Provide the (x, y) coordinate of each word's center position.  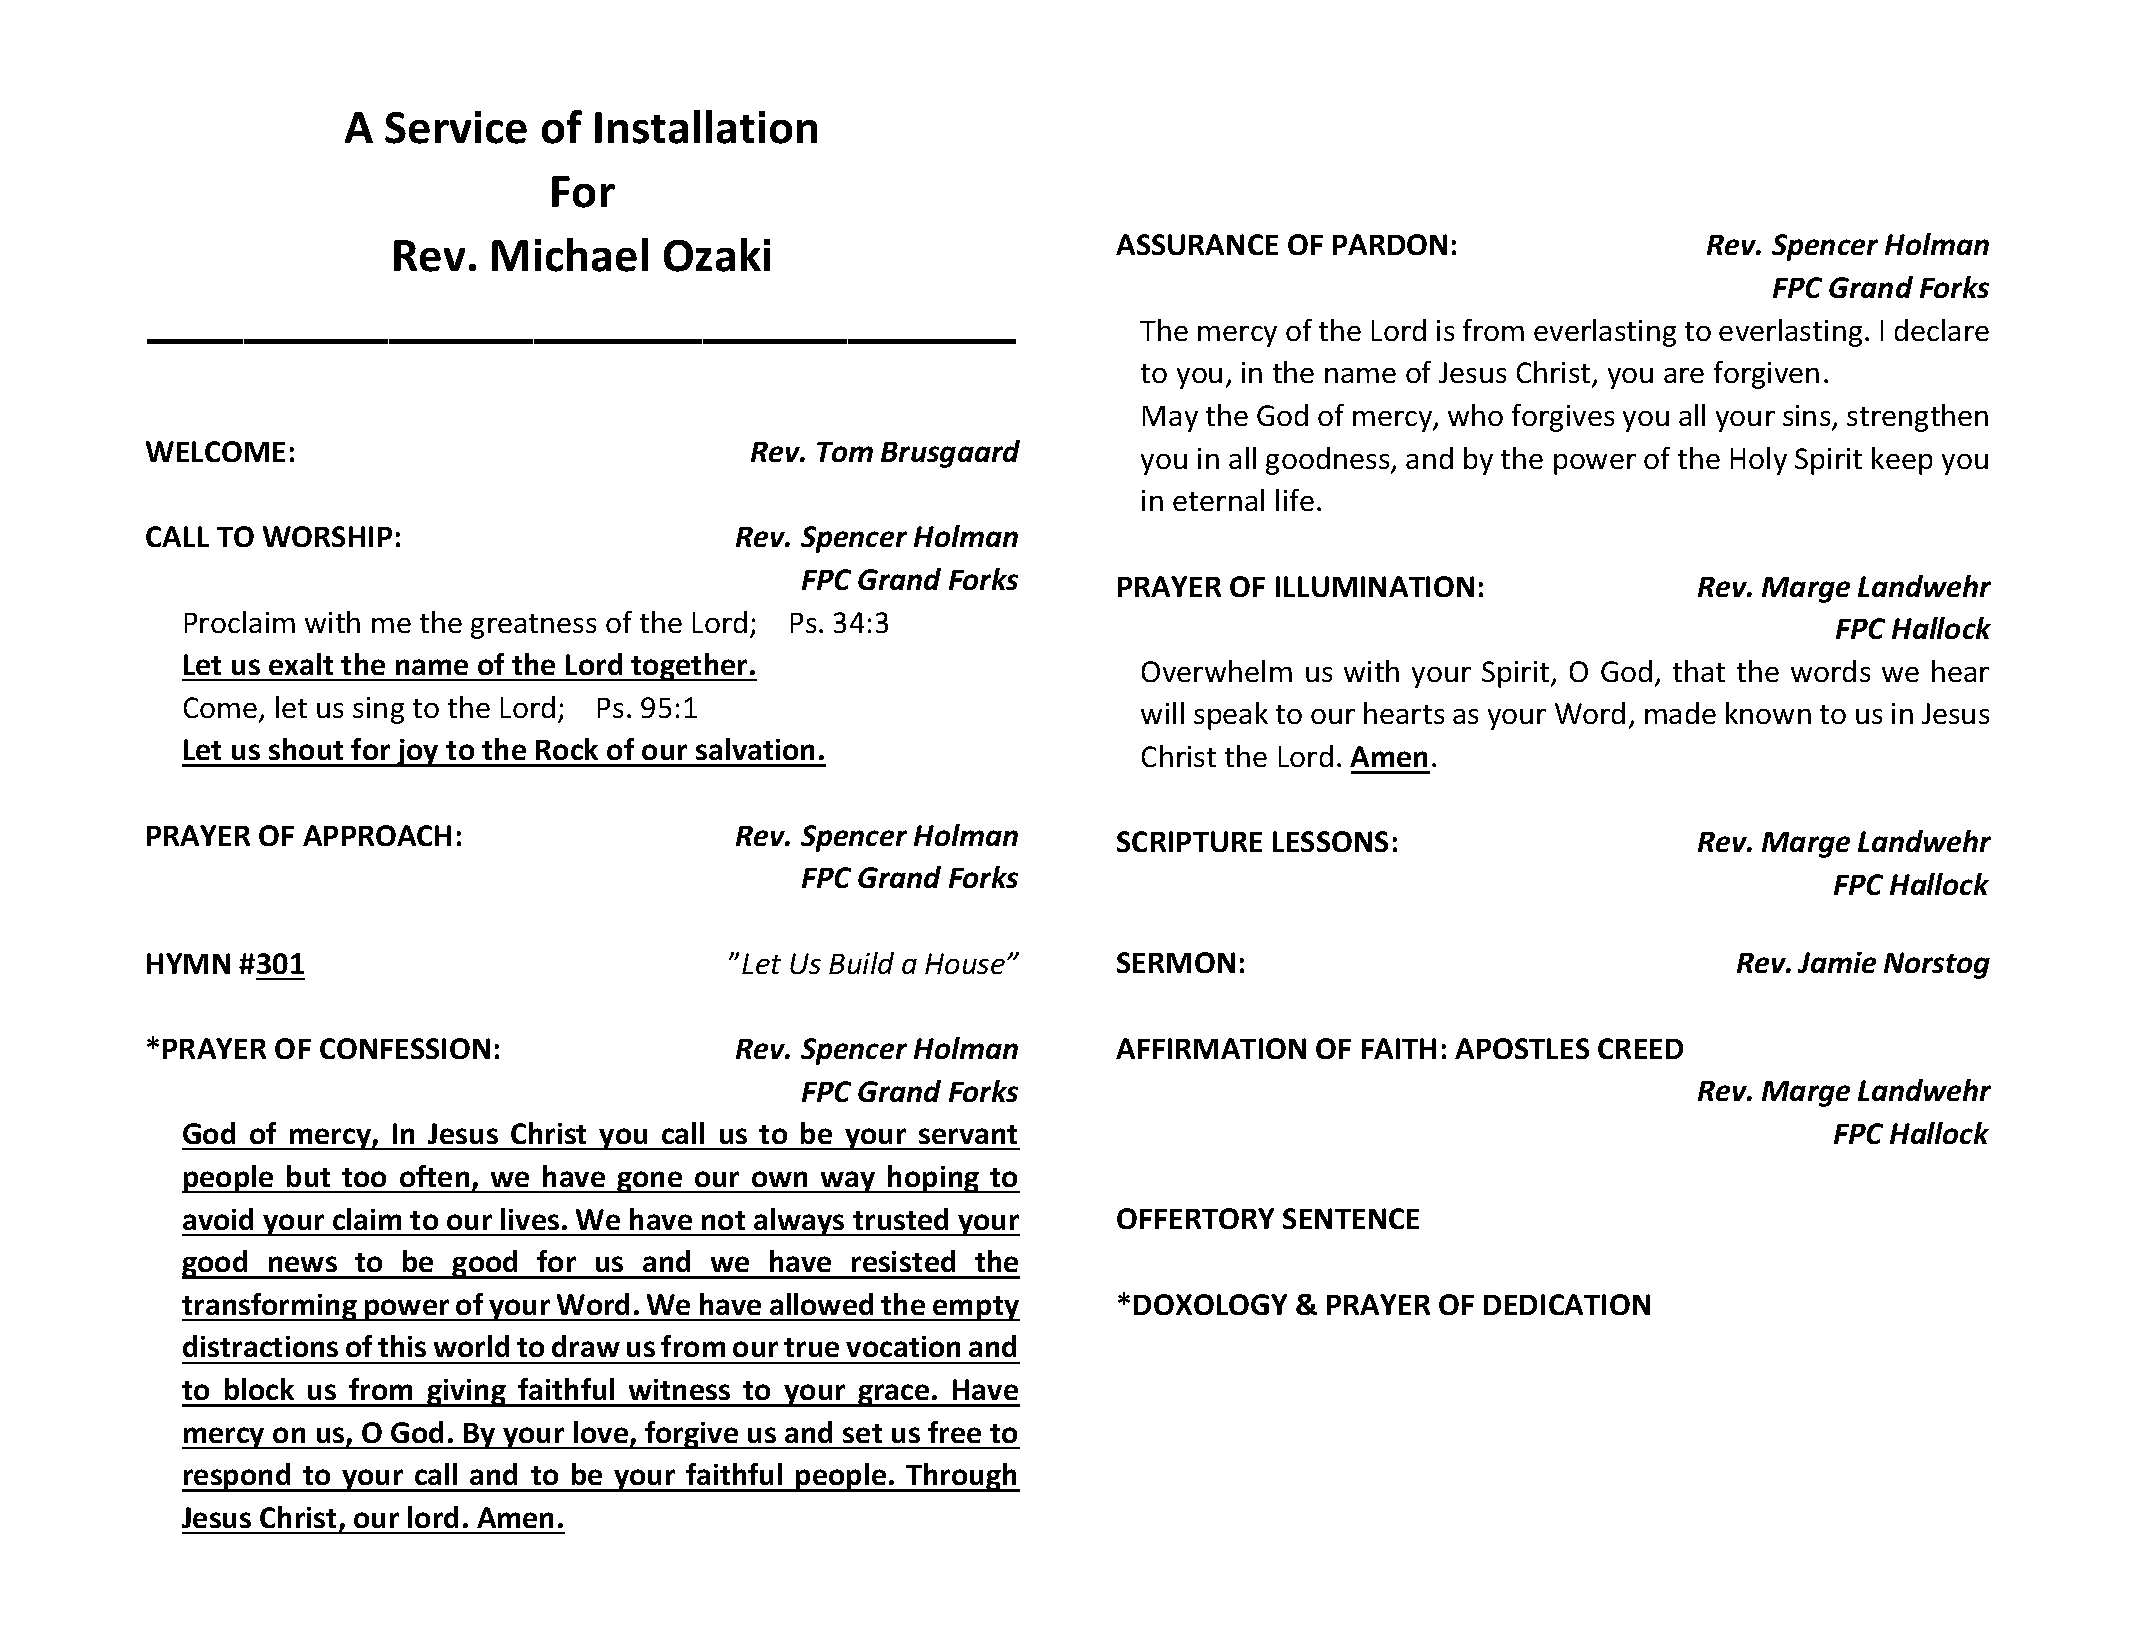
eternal (1218, 500)
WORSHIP (327, 536)
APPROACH (377, 835)
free (954, 1432)
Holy (1759, 461)
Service (456, 127)
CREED (1640, 1048)
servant (968, 1134)
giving (466, 1393)
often (434, 1176)
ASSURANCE (1197, 244)
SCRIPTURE (1189, 841)
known (1768, 713)
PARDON (1390, 244)
